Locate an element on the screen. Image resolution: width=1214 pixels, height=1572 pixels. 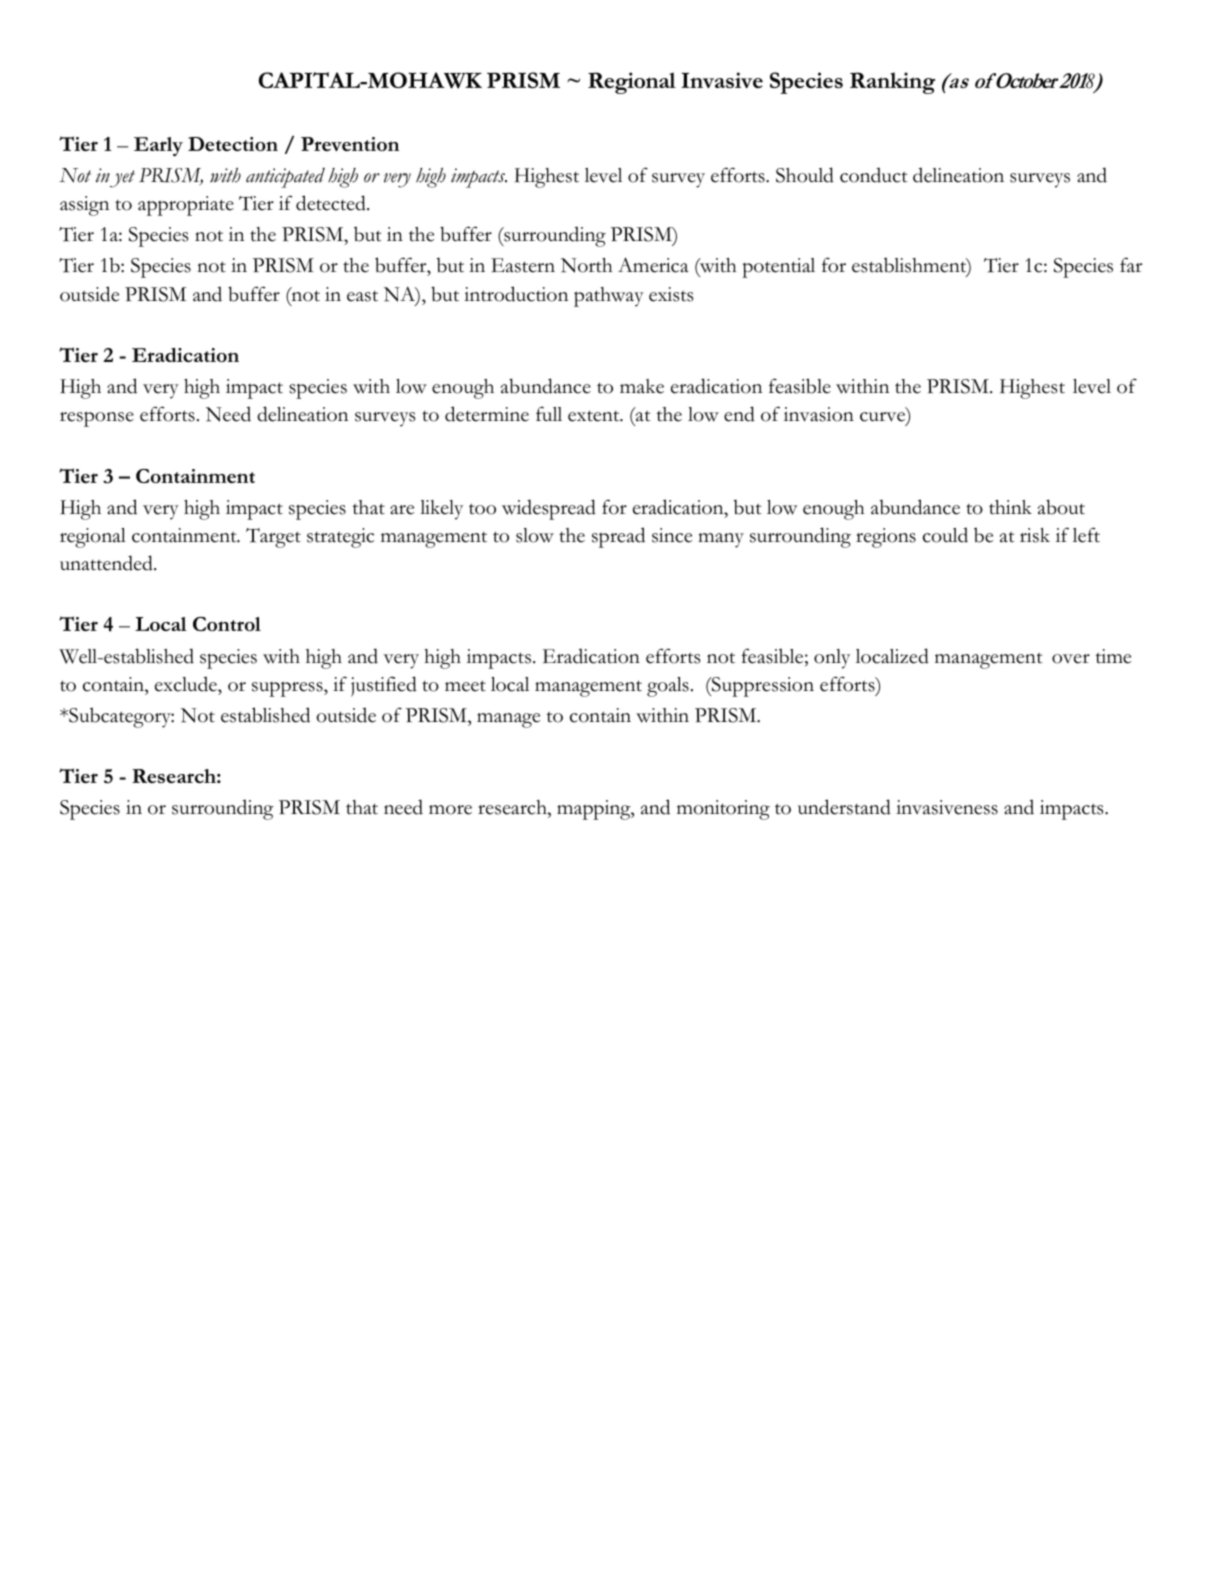
response is located at coordinates (97, 419).
